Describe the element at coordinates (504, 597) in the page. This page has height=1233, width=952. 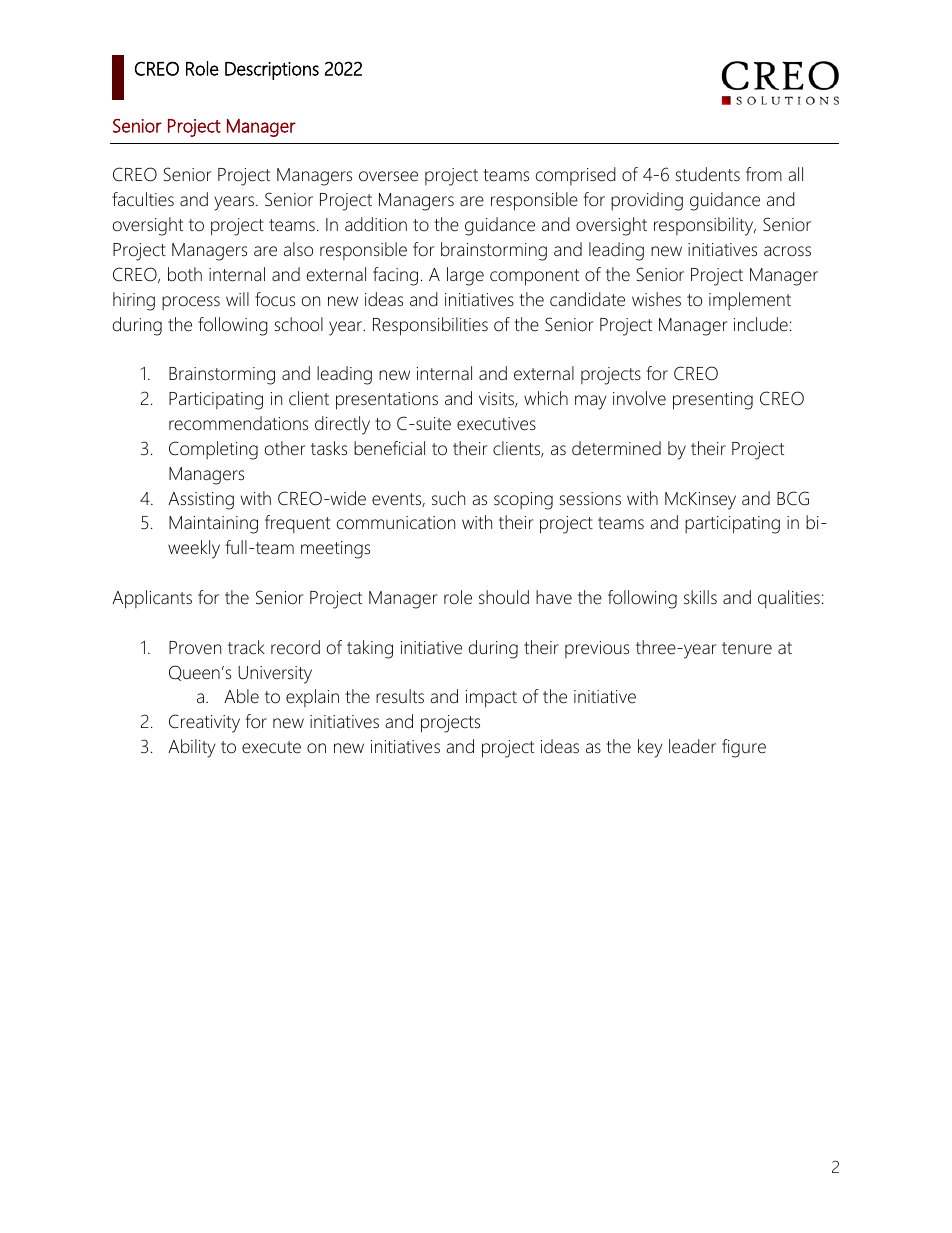
I see `should` at that location.
